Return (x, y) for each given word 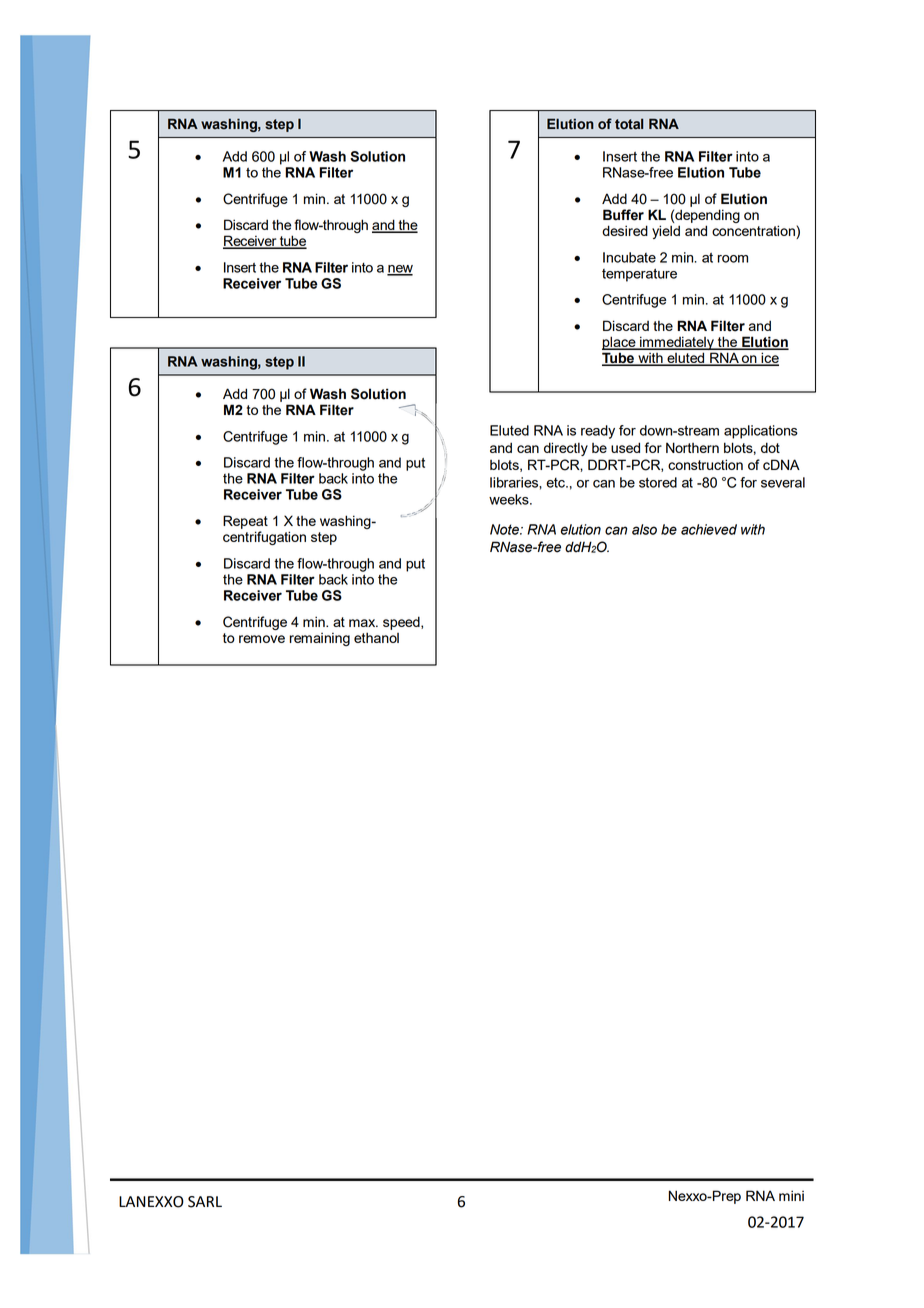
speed (402, 623)
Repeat (245, 522)
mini (791, 1195)
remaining (320, 639)
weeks (510, 499)
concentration (754, 232)
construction (705, 464)
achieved (709, 529)
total (629, 124)
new (400, 270)
